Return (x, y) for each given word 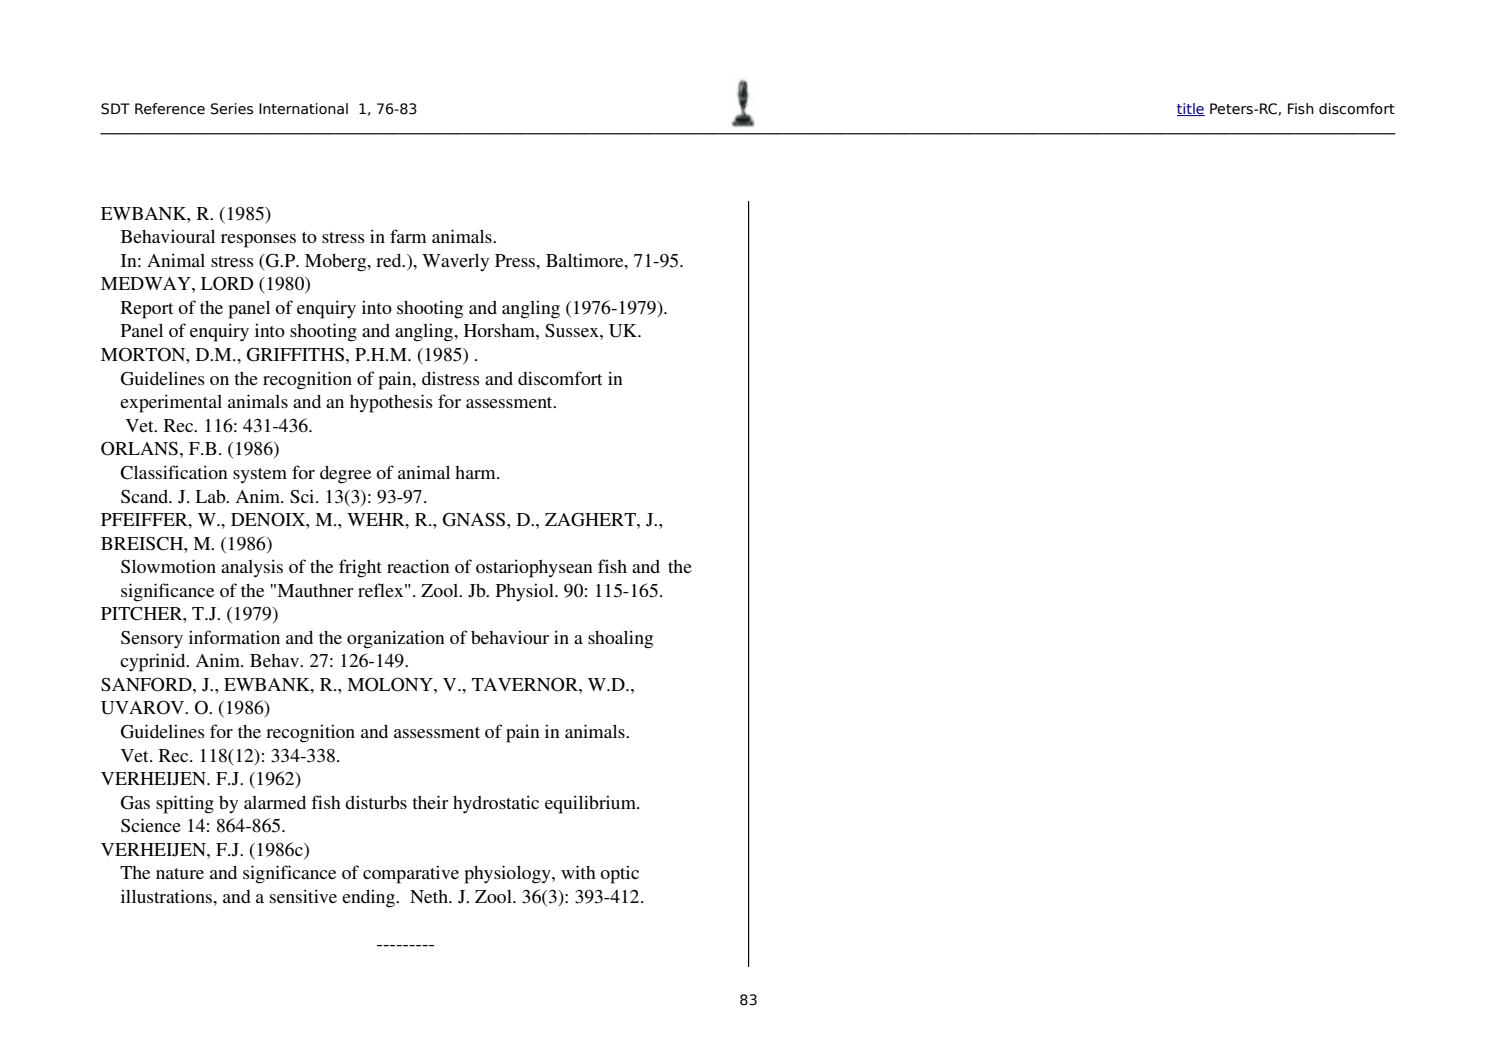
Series (232, 109)
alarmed (275, 802)
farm (408, 236)
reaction (418, 566)
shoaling (620, 639)
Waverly (455, 262)
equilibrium (591, 804)
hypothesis (391, 403)
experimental (171, 403)
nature (180, 873)
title (1191, 109)
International (303, 109)
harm (476, 472)
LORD (227, 283)
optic (619, 874)
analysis (252, 568)
